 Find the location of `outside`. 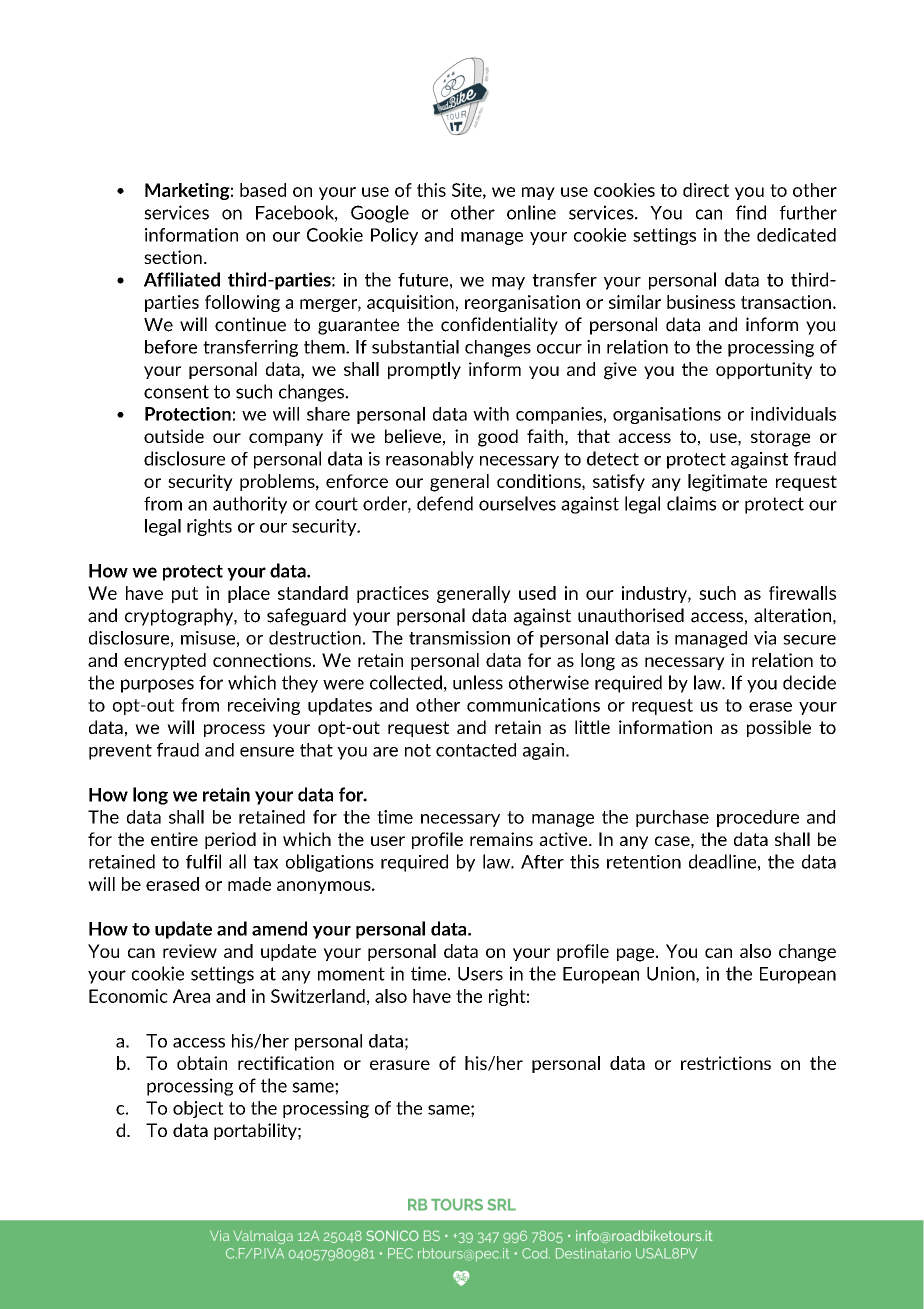

outside is located at coordinates (174, 436).
